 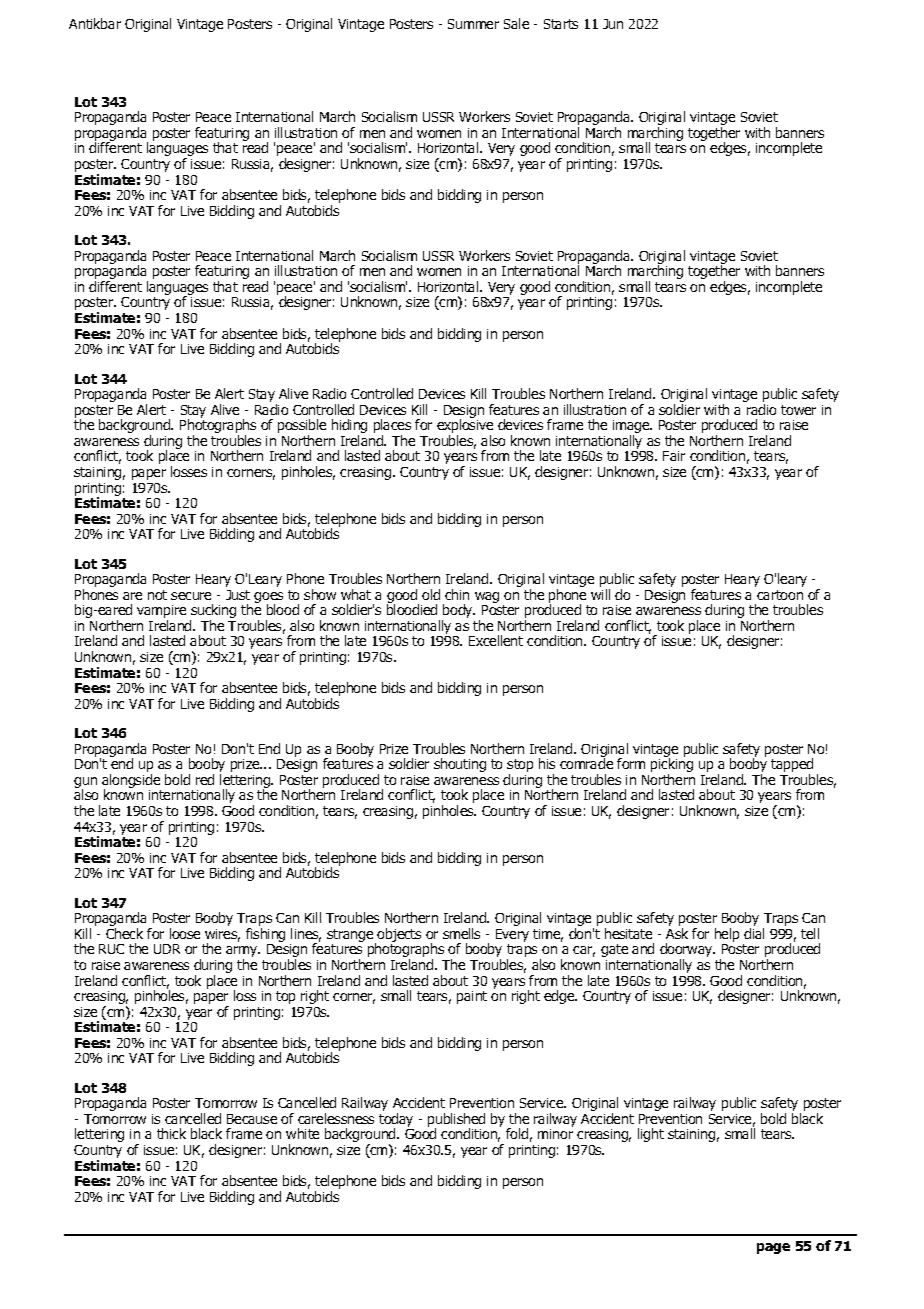 I want to click on shouting, so click(x=460, y=765).
